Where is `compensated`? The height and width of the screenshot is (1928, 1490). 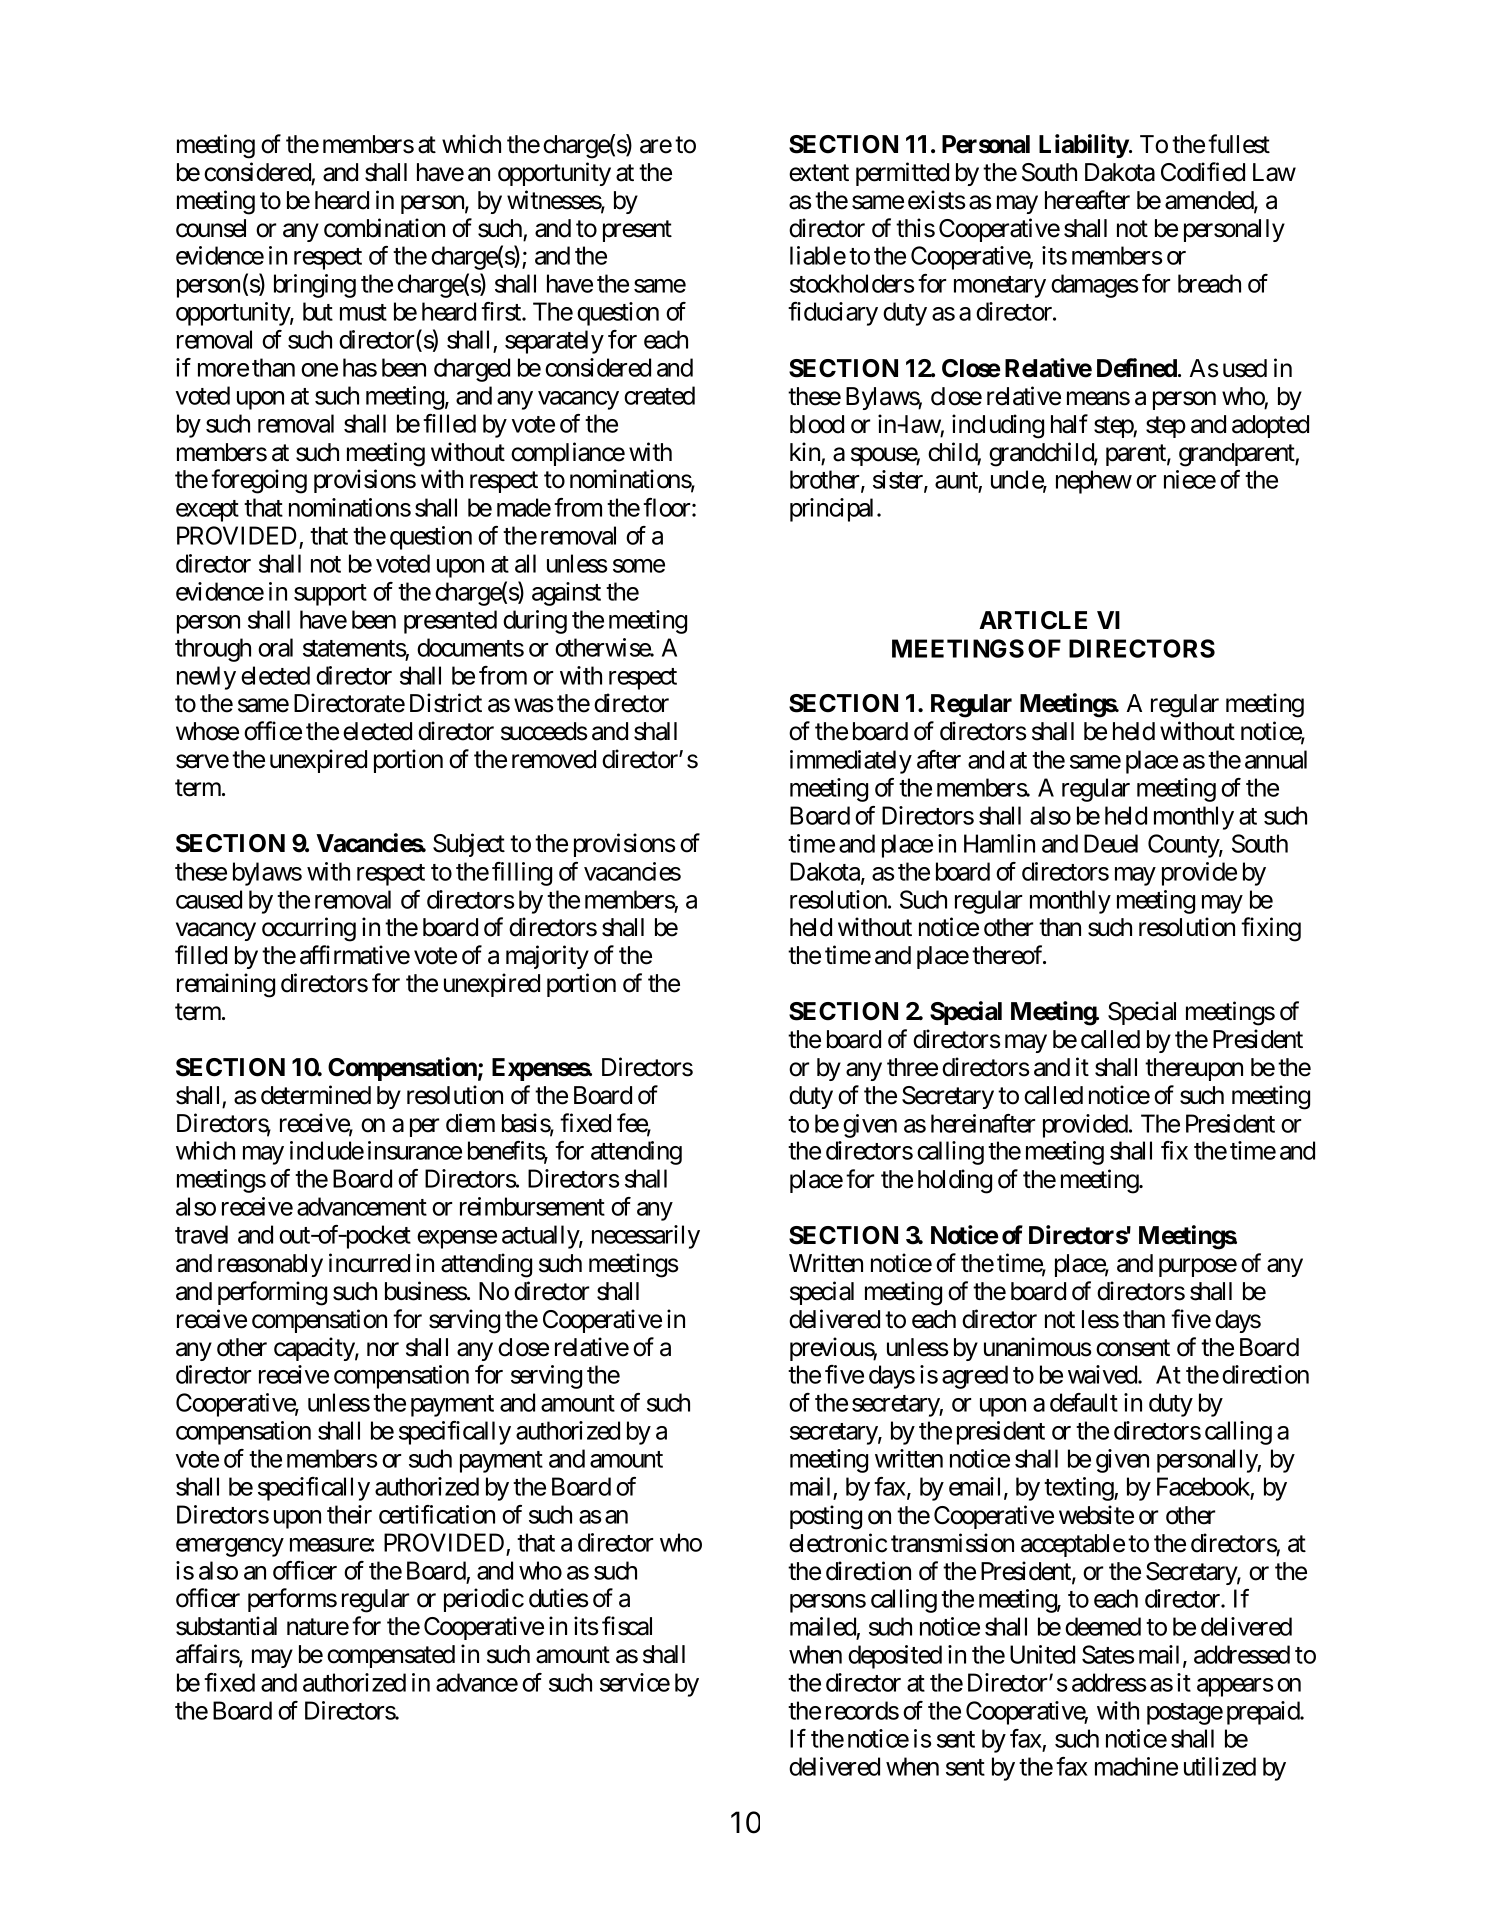
compensated is located at coordinates (391, 1656).
